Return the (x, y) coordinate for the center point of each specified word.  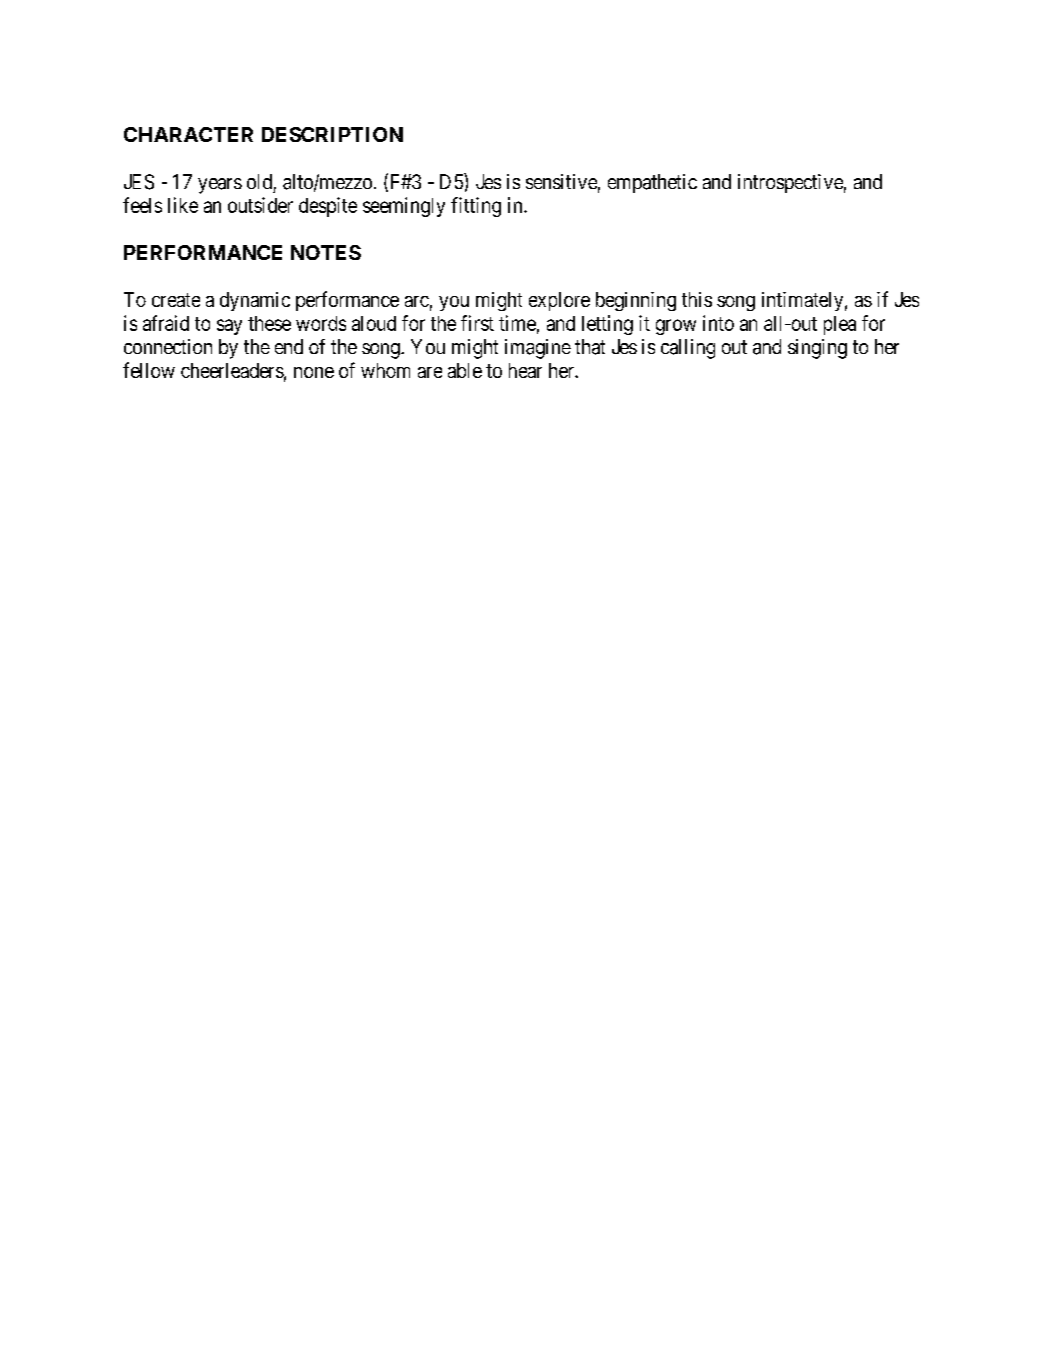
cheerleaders (232, 370)
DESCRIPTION (332, 134)
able (465, 370)
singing (817, 349)
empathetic (652, 183)
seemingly (404, 207)
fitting (476, 207)
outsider (260, 205)
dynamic (255, 301)
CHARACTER (188, 134)
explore (559, 301)
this (697, 299)
